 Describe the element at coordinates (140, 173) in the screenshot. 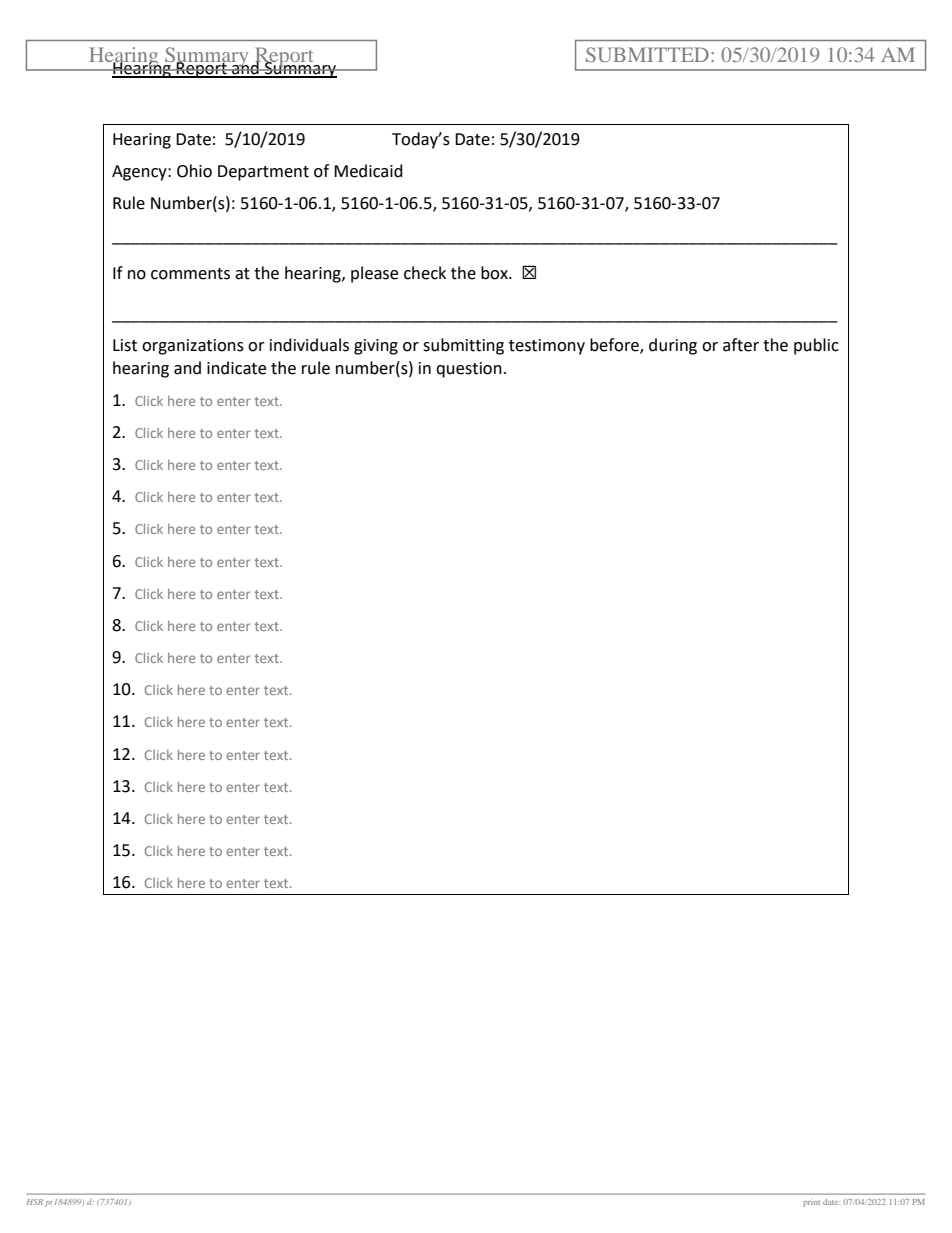

I see `Agency` at that location.
